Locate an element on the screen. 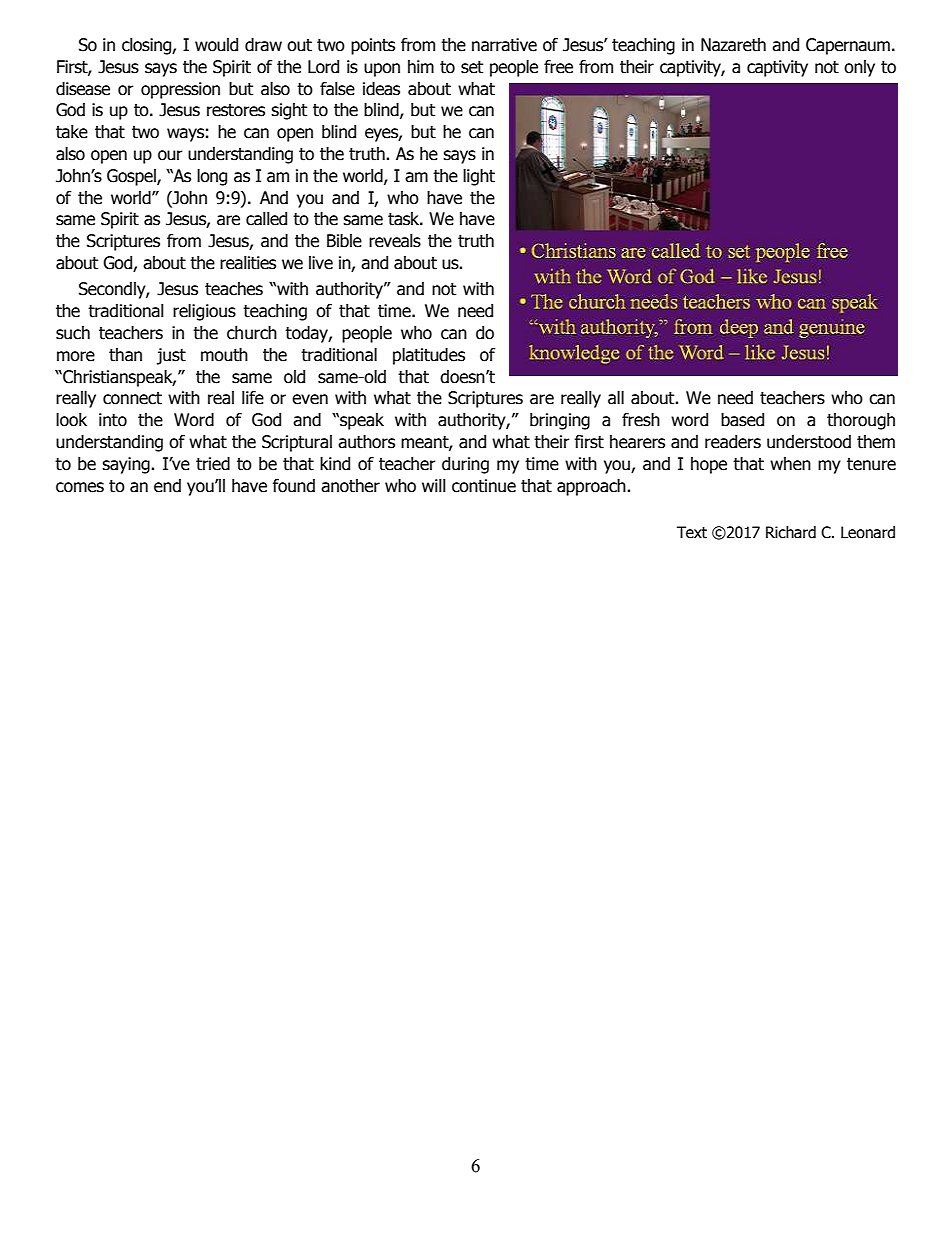 This screenshot has height=1233, width=952. Nazareth is located at coordinates (733, 45).
